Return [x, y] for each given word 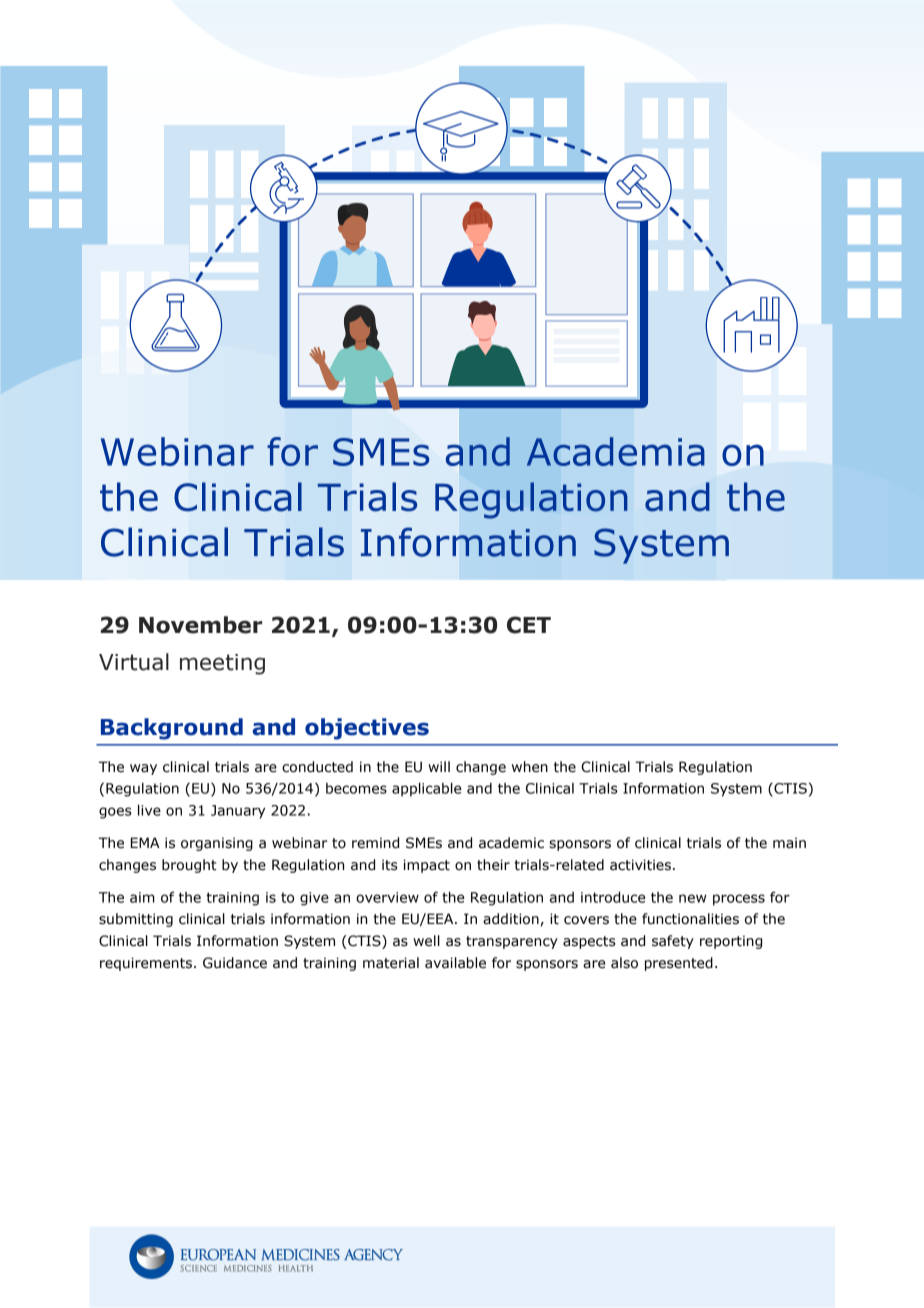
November [200, 625]
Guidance [235, 963]
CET [529, 625]
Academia [615, 451]
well [426, 941]
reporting [731, 942]
